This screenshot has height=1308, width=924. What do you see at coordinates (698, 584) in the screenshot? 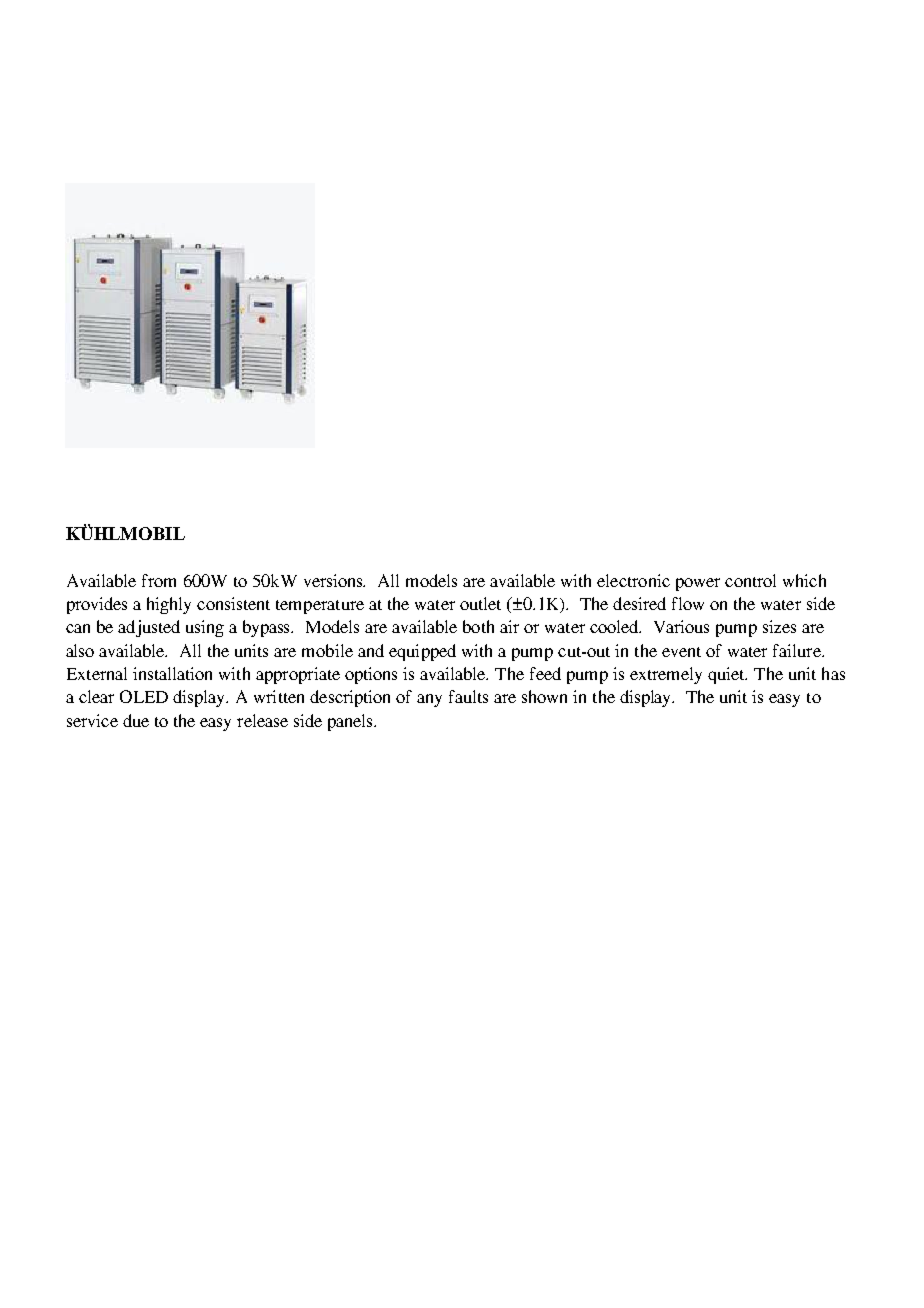
I see `power` at bounding box center [698, 584].
